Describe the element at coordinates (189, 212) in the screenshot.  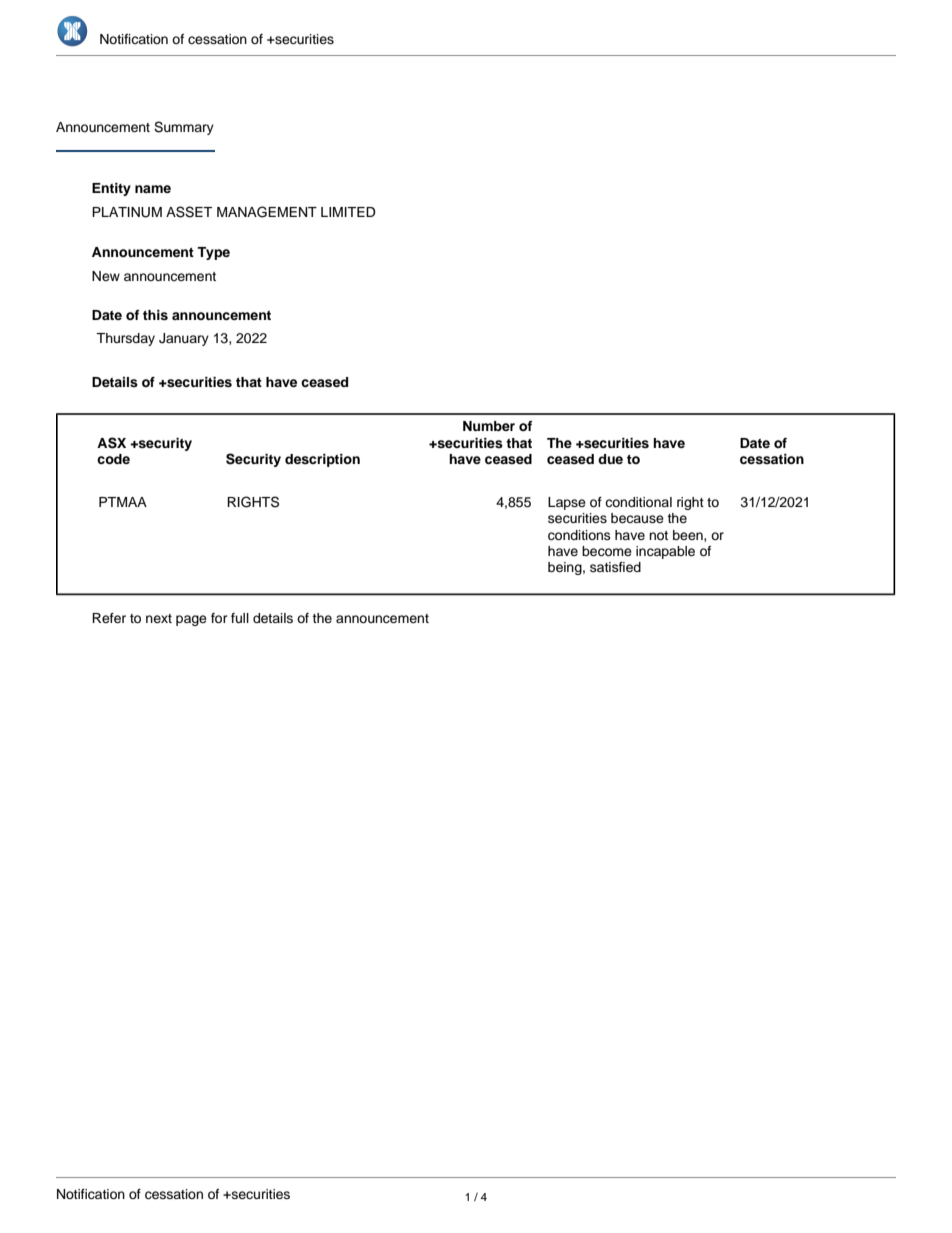
I see `ASSET` at that location.
